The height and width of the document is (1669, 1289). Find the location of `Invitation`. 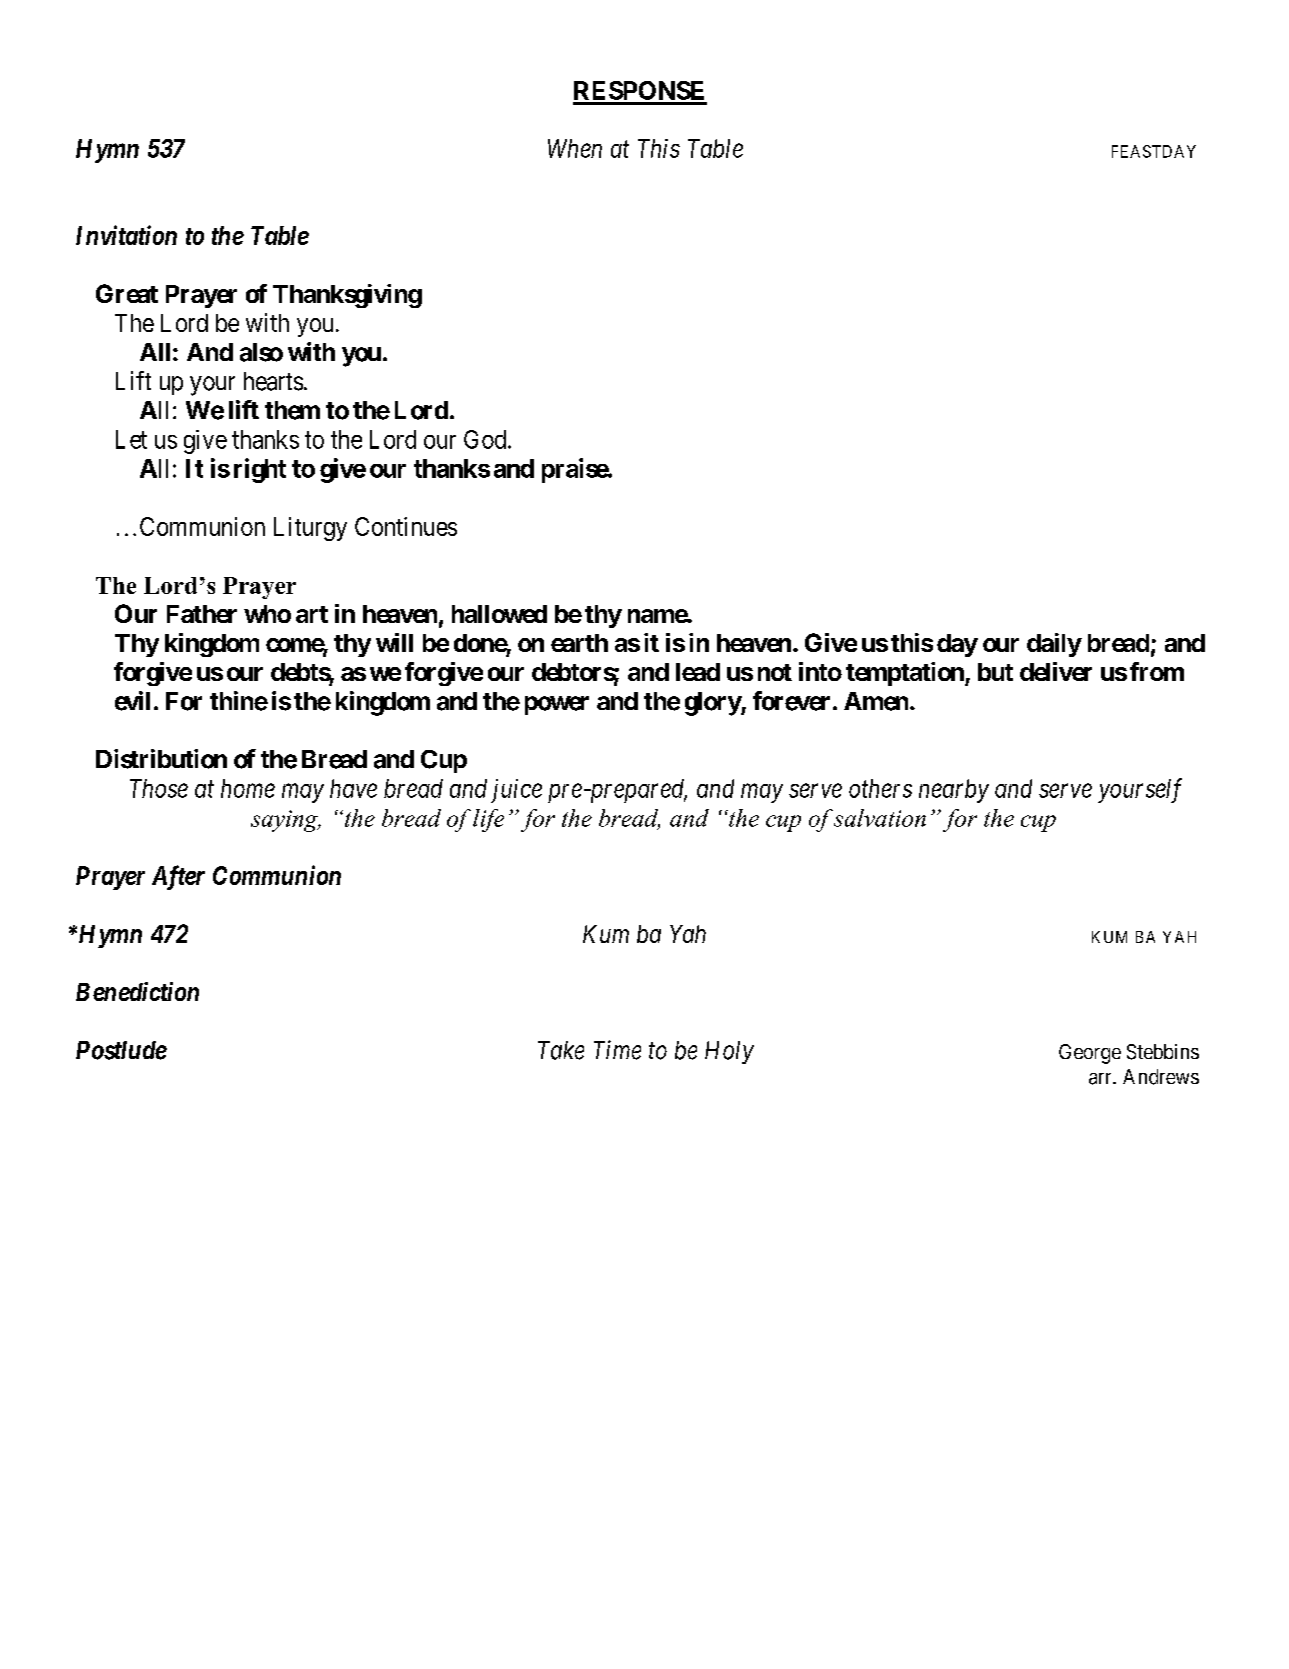

Invitation is located at coordinates (126, 235).
